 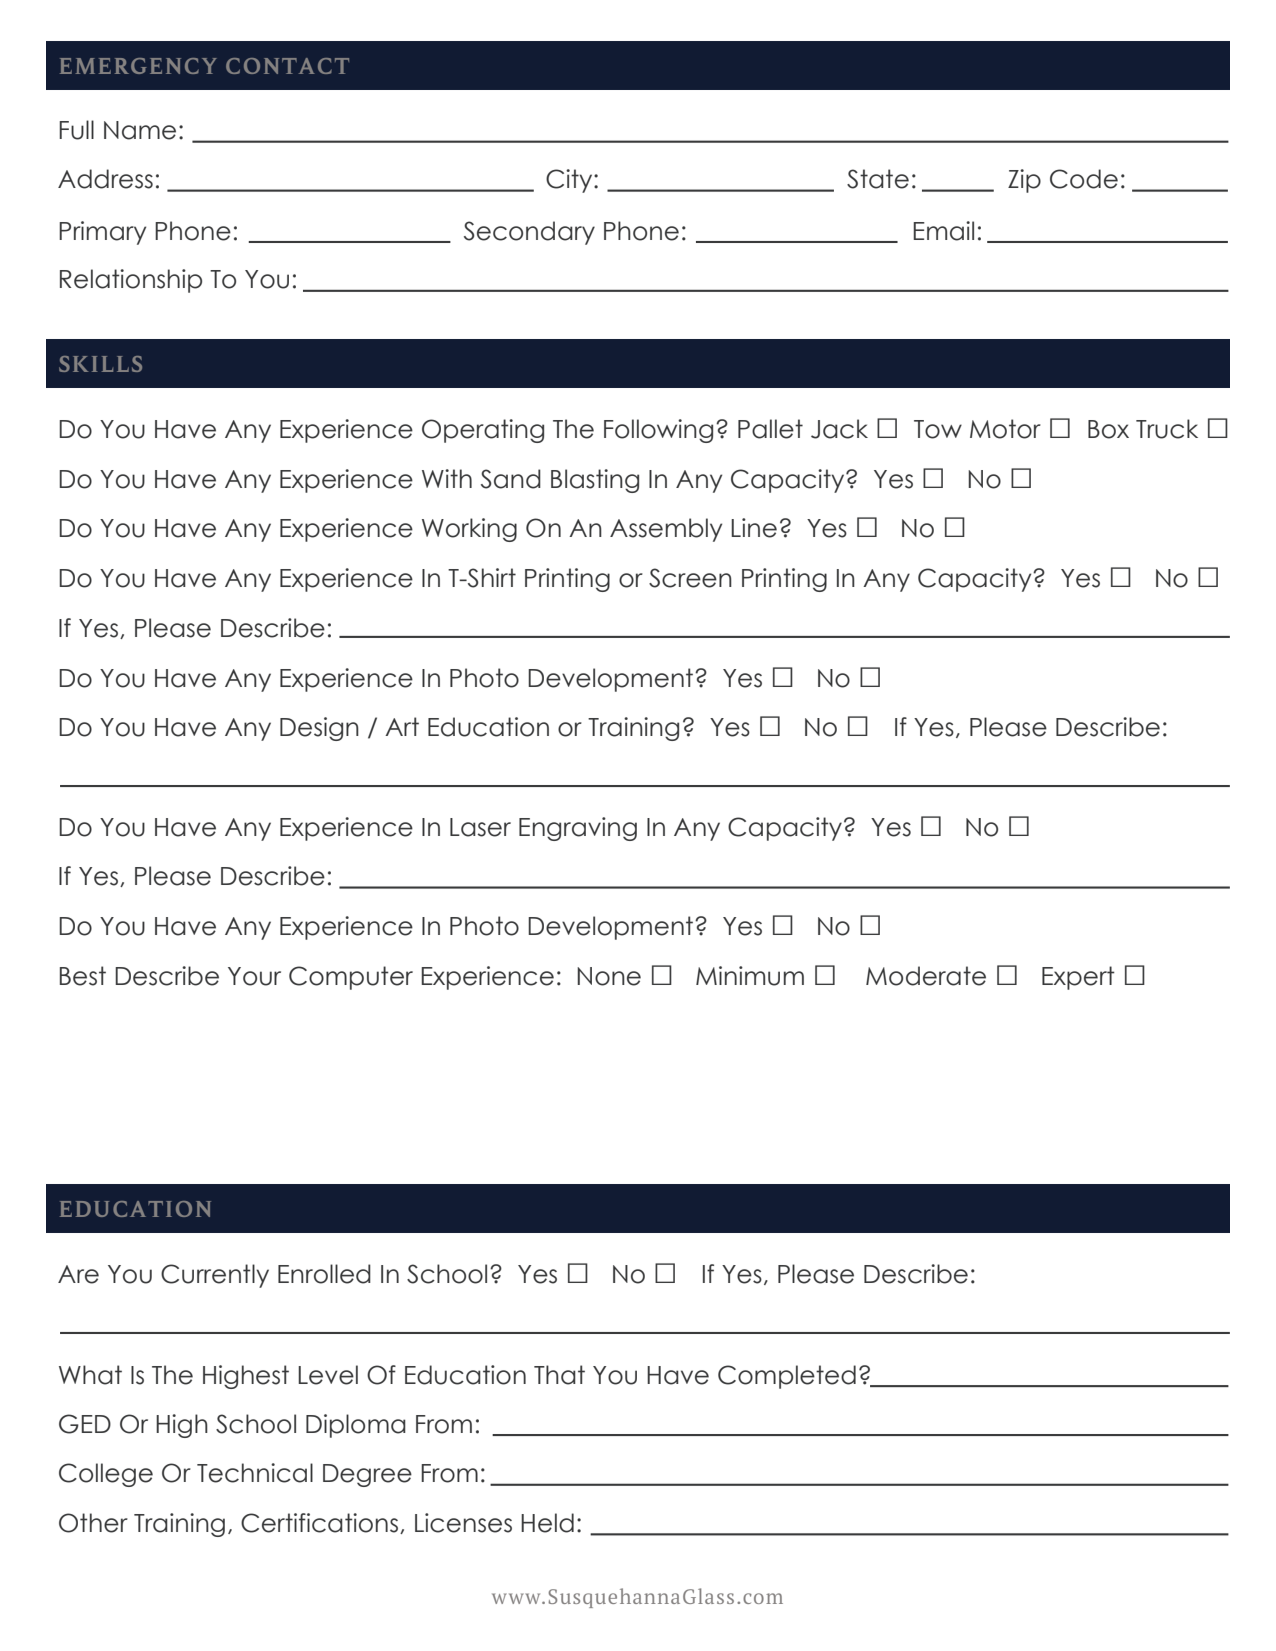 I want to click on Motor, so click(x=1005, y=429).
